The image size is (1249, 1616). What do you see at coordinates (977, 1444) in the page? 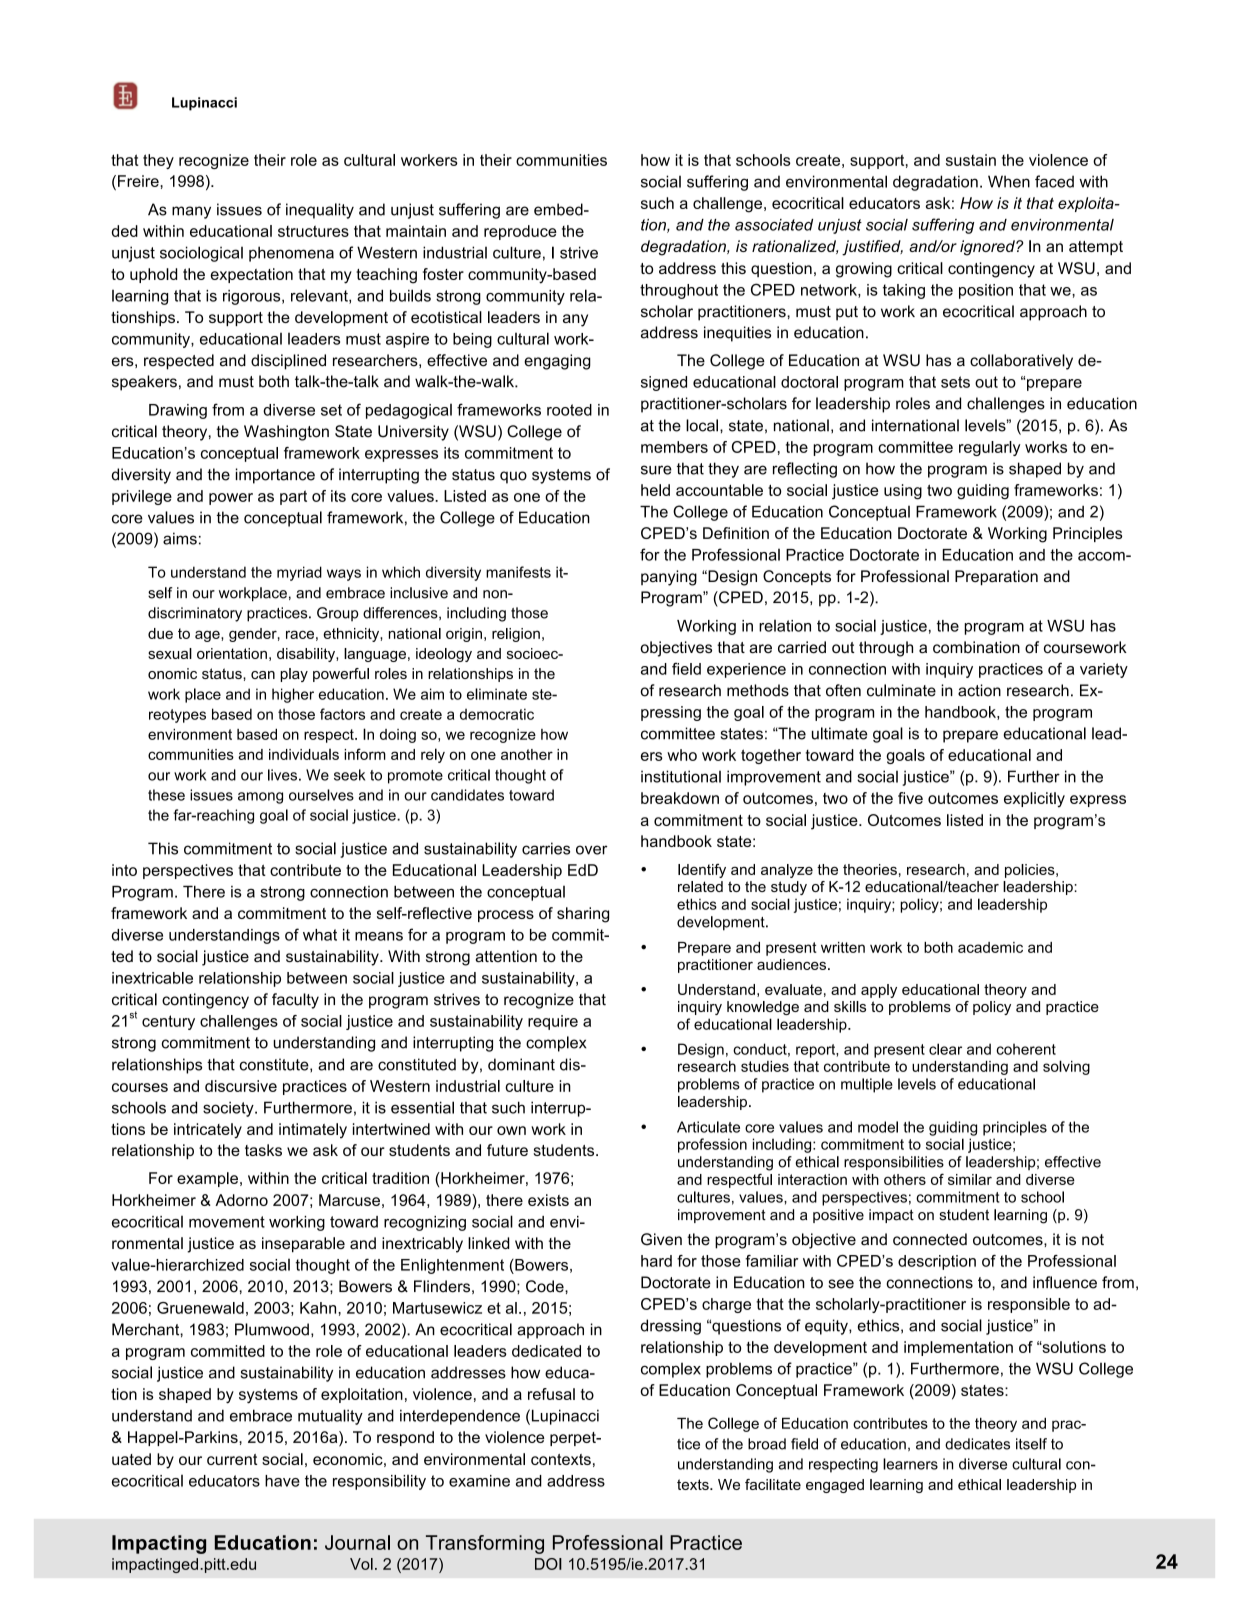
I see `dedicates` at bounding box center [977, 1444].
